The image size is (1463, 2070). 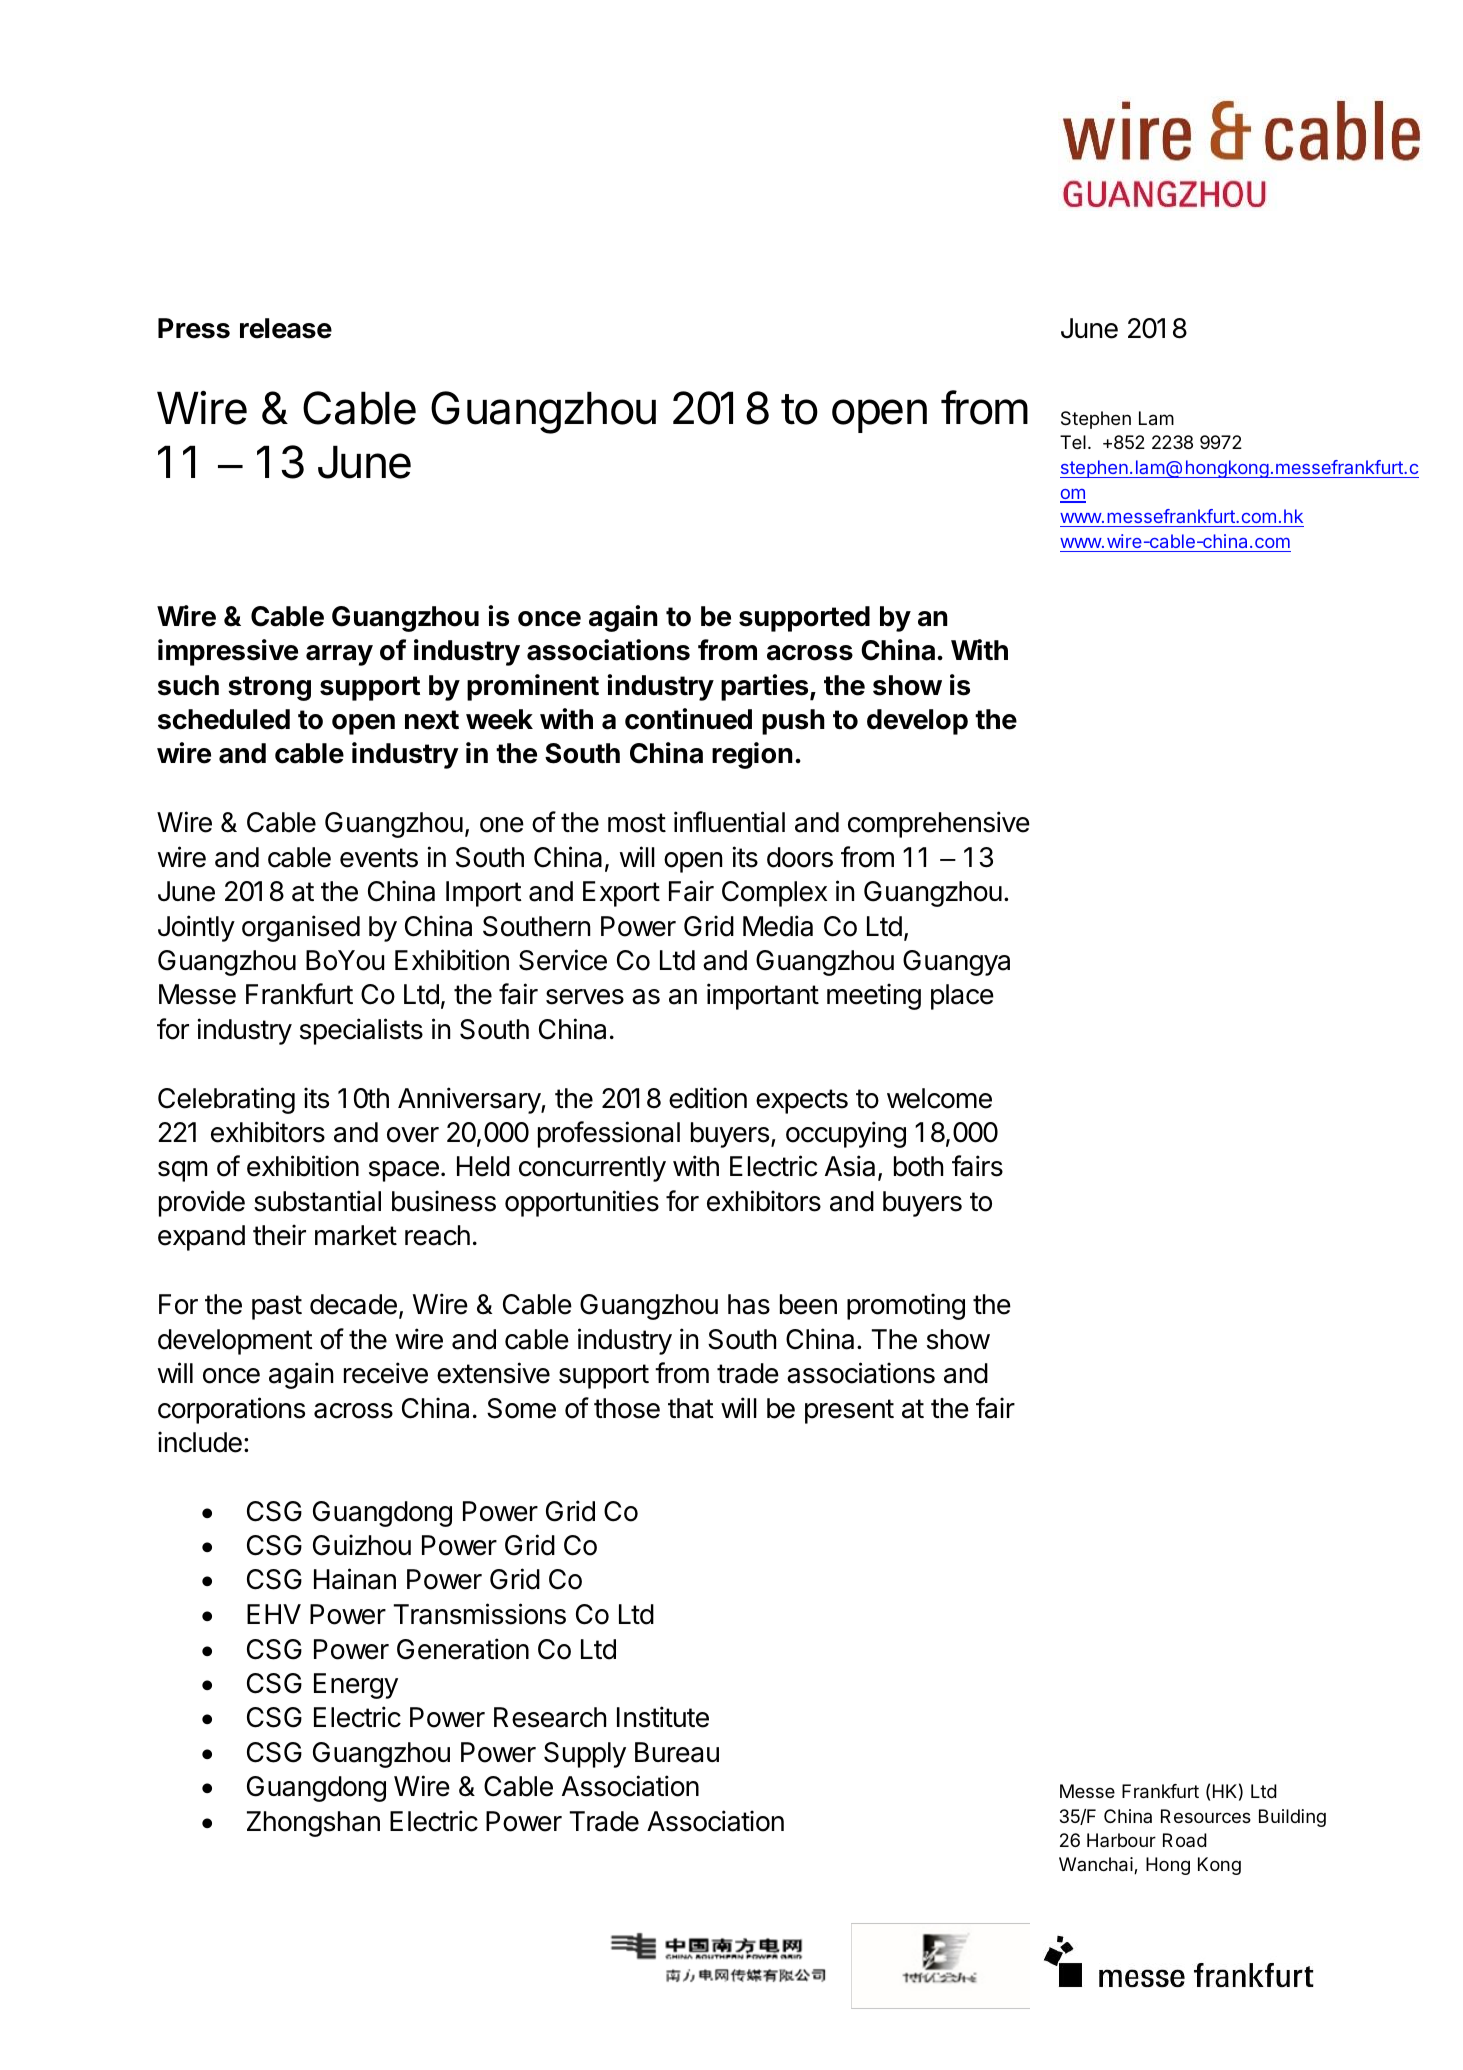 What do you see at coordinates (361, 1031) in the document?
I see `specialists` at bounding box center [361, 1031].
